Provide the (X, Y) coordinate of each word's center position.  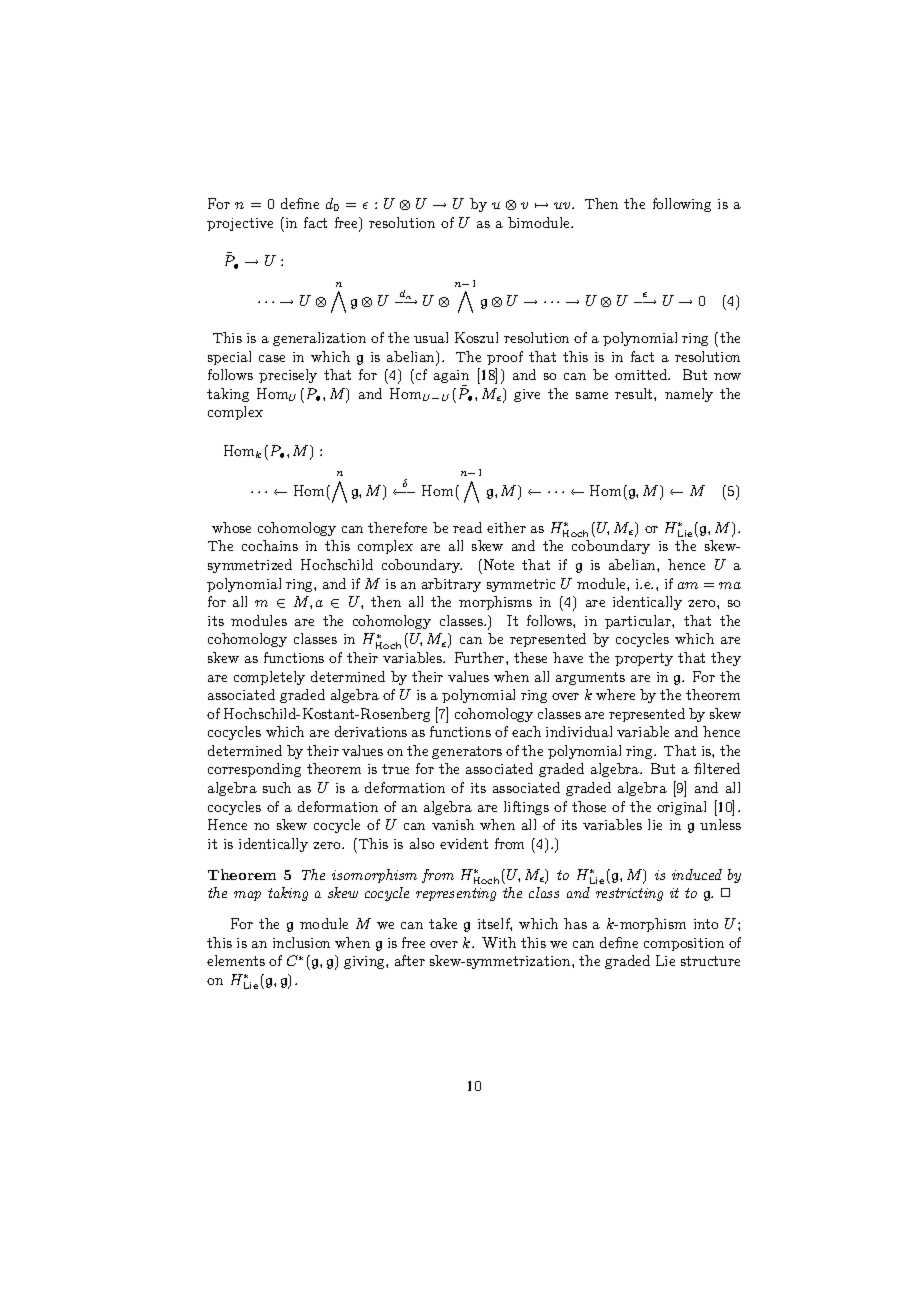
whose (231, 527)
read (467, 527)
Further (481, 657)
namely (689, 395)
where (615, 694)
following (682, 205)
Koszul (476, 337)
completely (269, 678)
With (499, 942)
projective (240, 224)
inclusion (301, 942)
